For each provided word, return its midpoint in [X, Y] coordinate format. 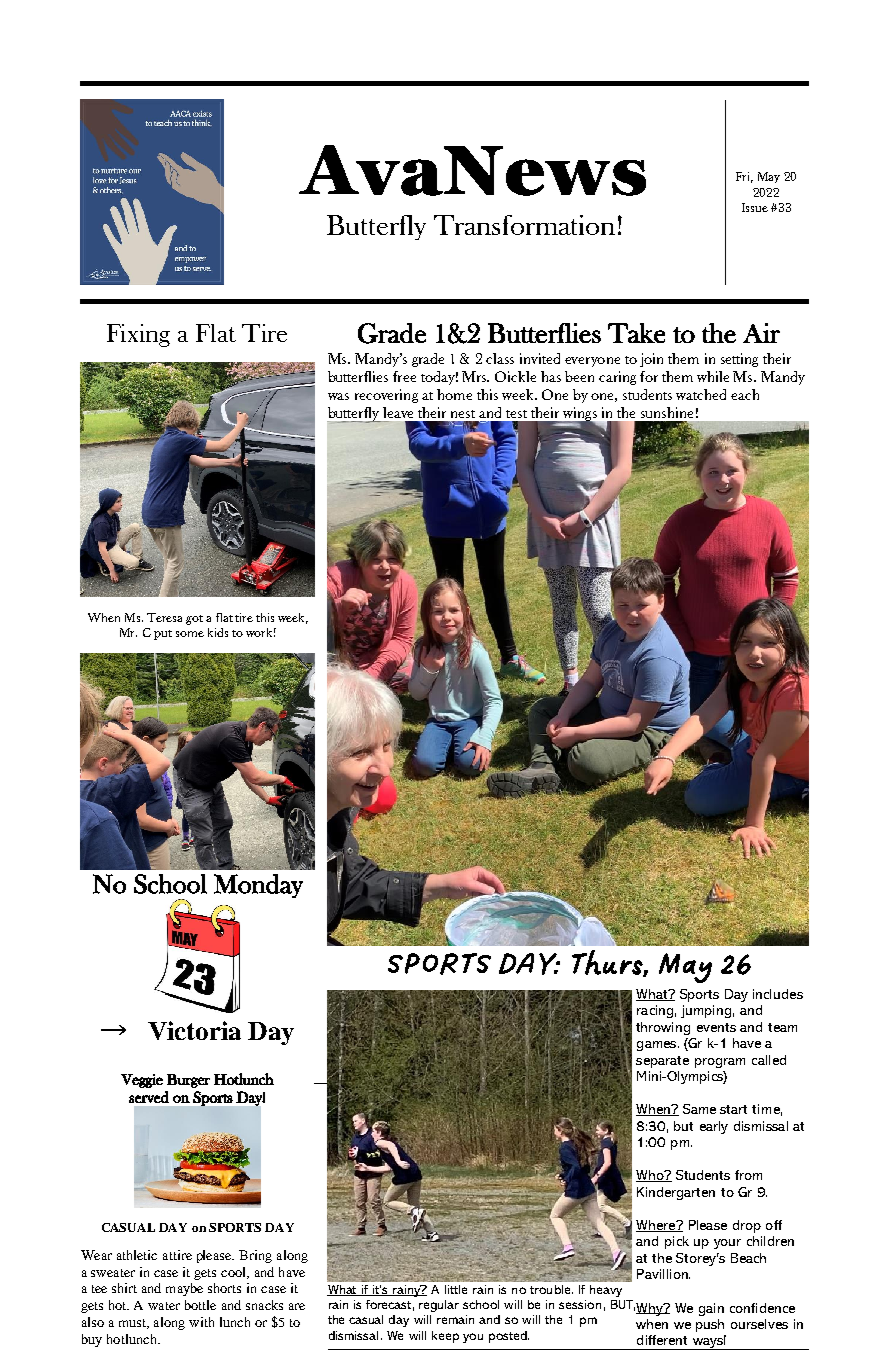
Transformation [524, 225]
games [658, 1046]
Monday [258, 886]
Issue [755, 207]
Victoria [194, 1030]
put [163, 635]
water [164, 1306]
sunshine [667, 412]
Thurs [608, 963]
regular [439, 1306]
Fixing [138, 335]
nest [463, 414]
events [716, 1027]
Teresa [164, 617]
